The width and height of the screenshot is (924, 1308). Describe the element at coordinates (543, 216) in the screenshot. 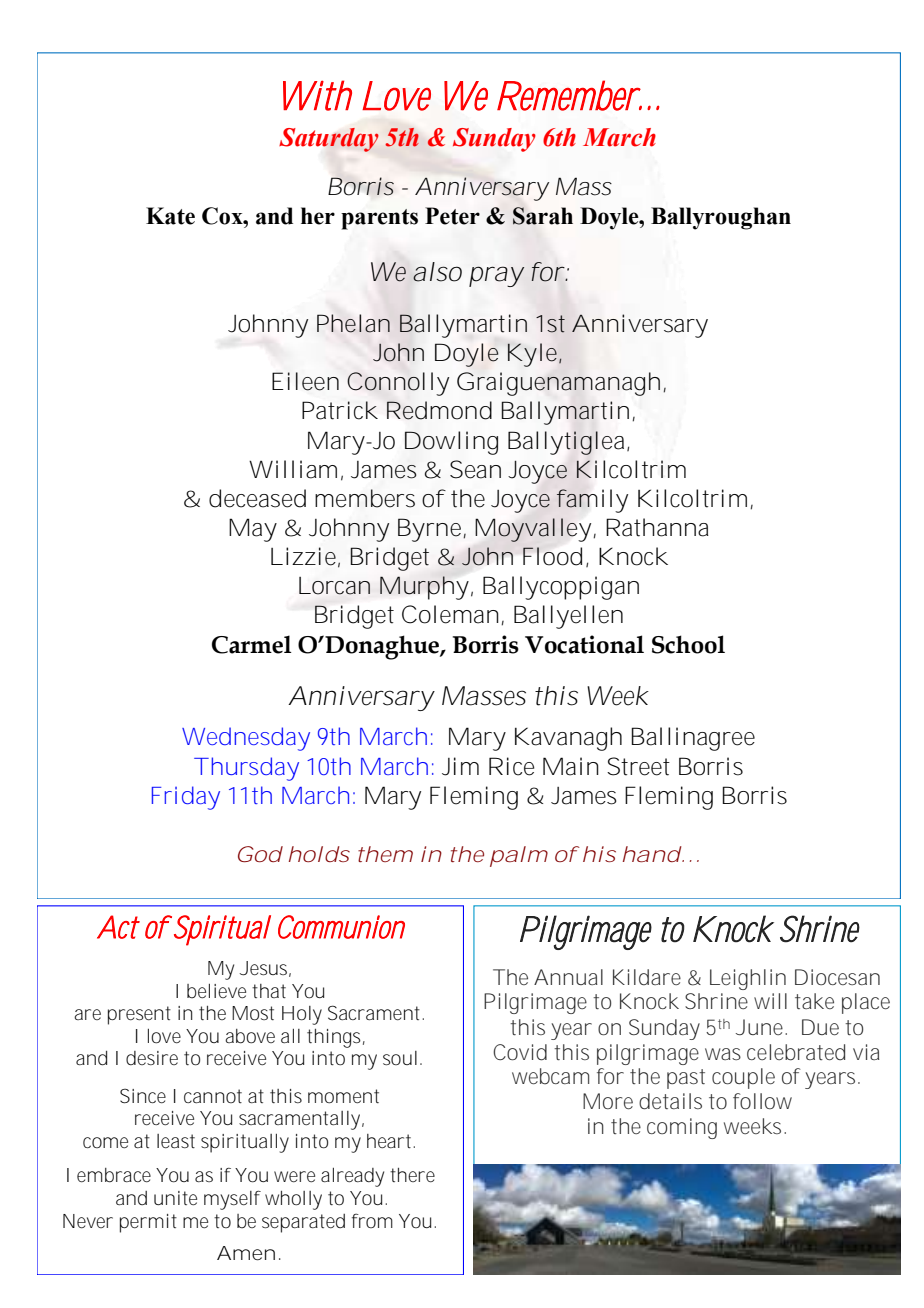

I see `Sarah` at that location.
